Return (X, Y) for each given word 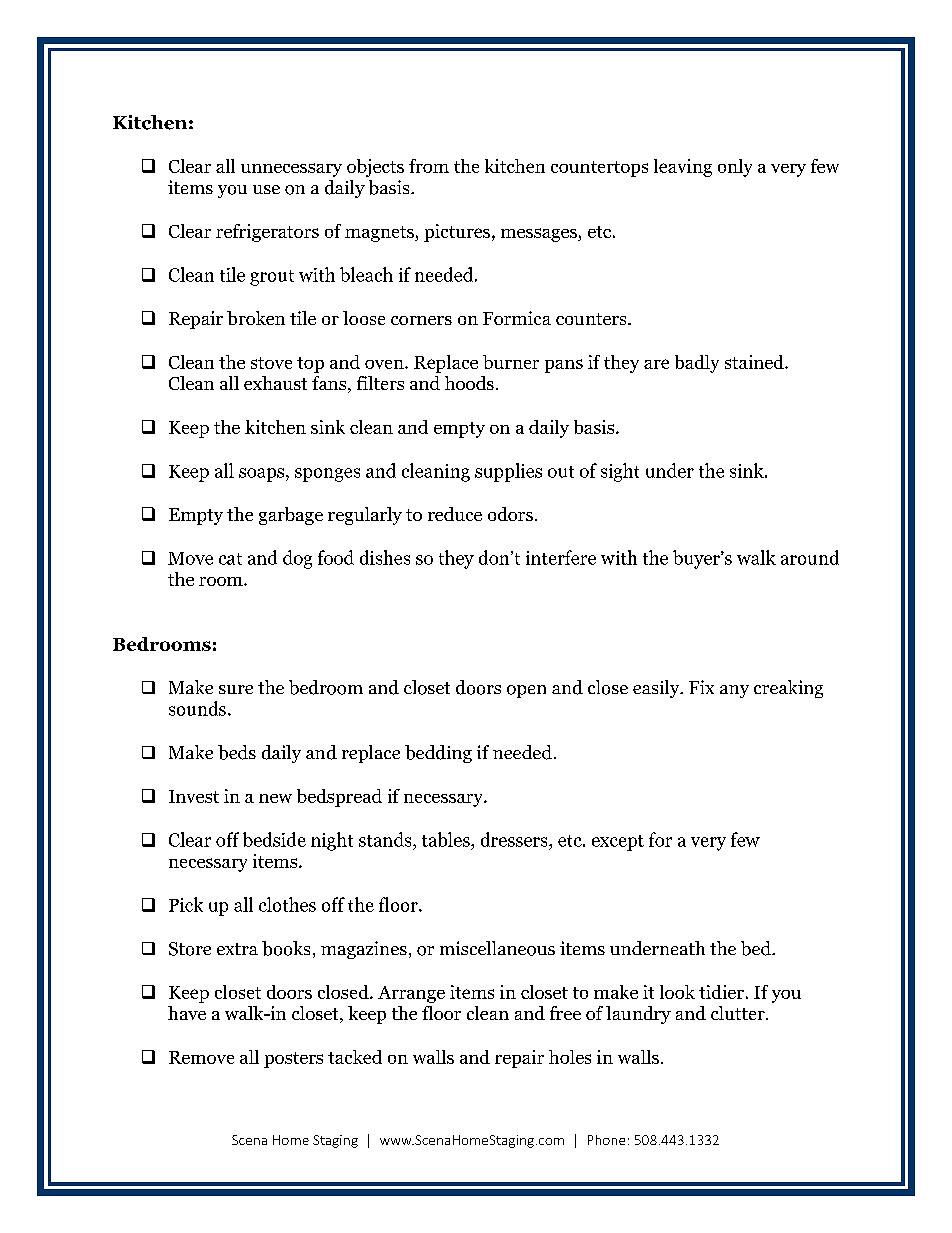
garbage (291, 516)
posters (293, 1060)
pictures (457, 233)
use (266, 189)
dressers (515, 839)
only (735, 168)
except (618, 843)
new (275, 798)
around (810, 557)
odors (510, 514)
